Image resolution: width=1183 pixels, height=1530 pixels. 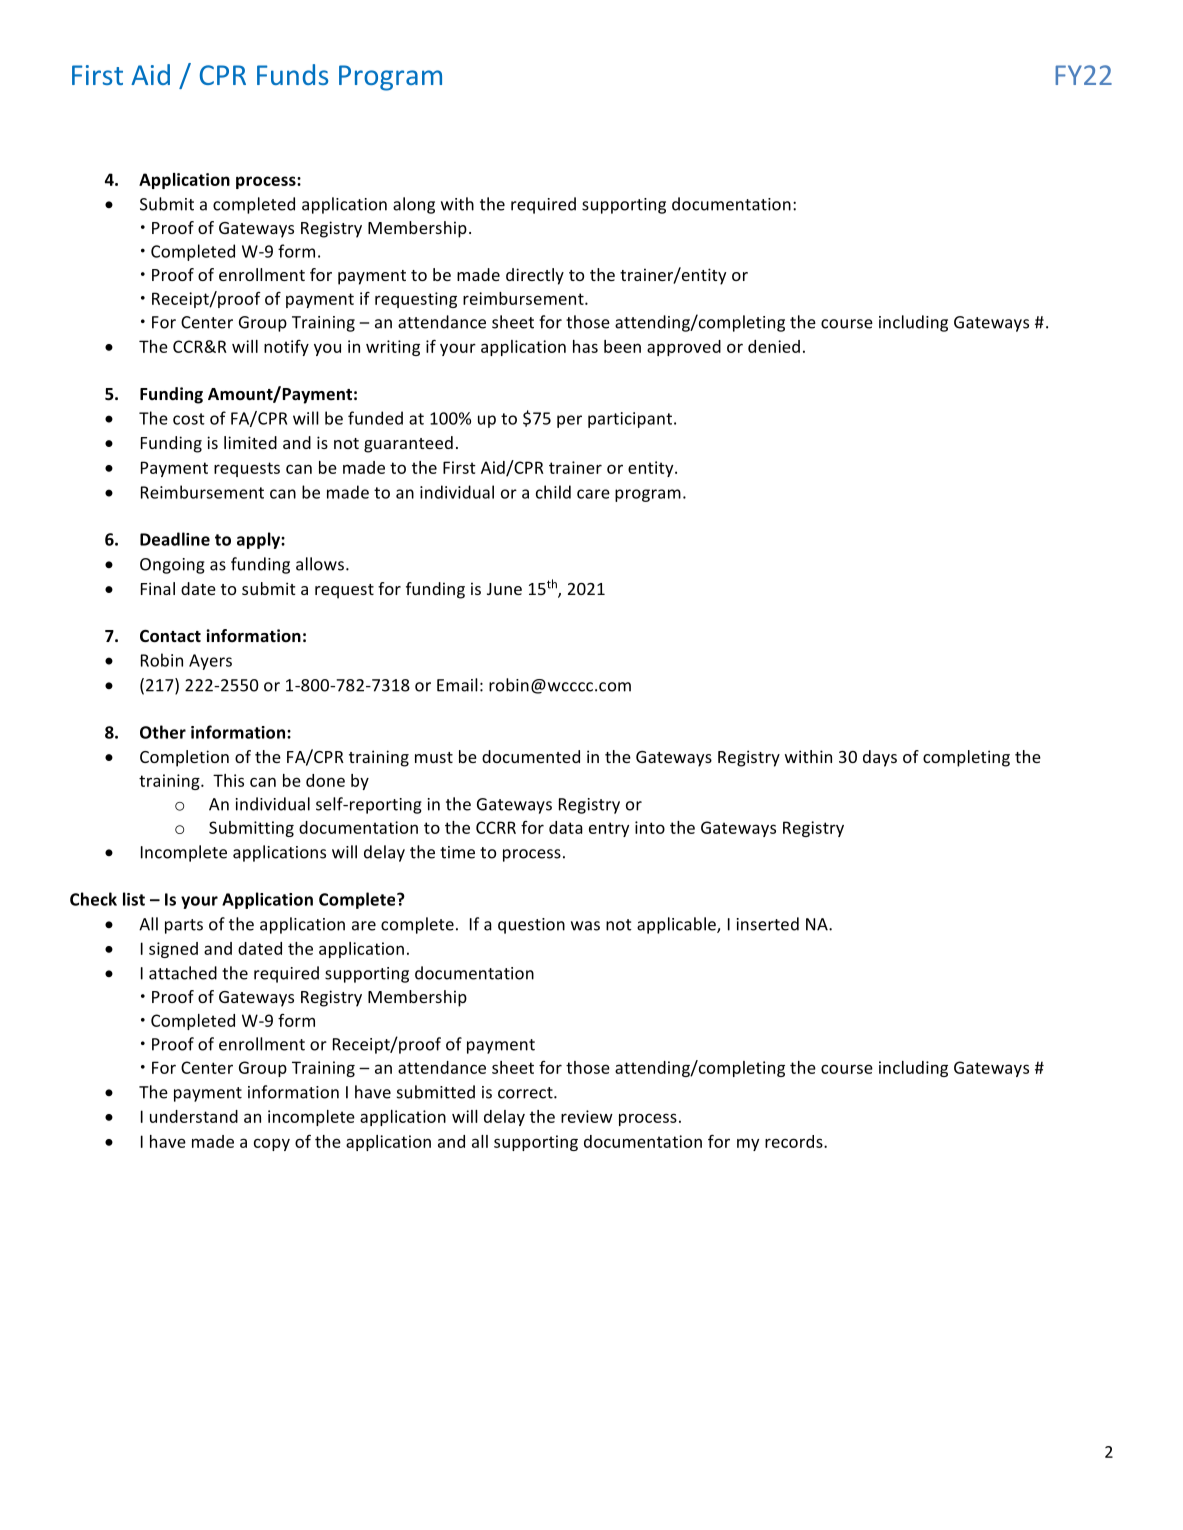 I want to click on writing, so click(x=393, y=348).
